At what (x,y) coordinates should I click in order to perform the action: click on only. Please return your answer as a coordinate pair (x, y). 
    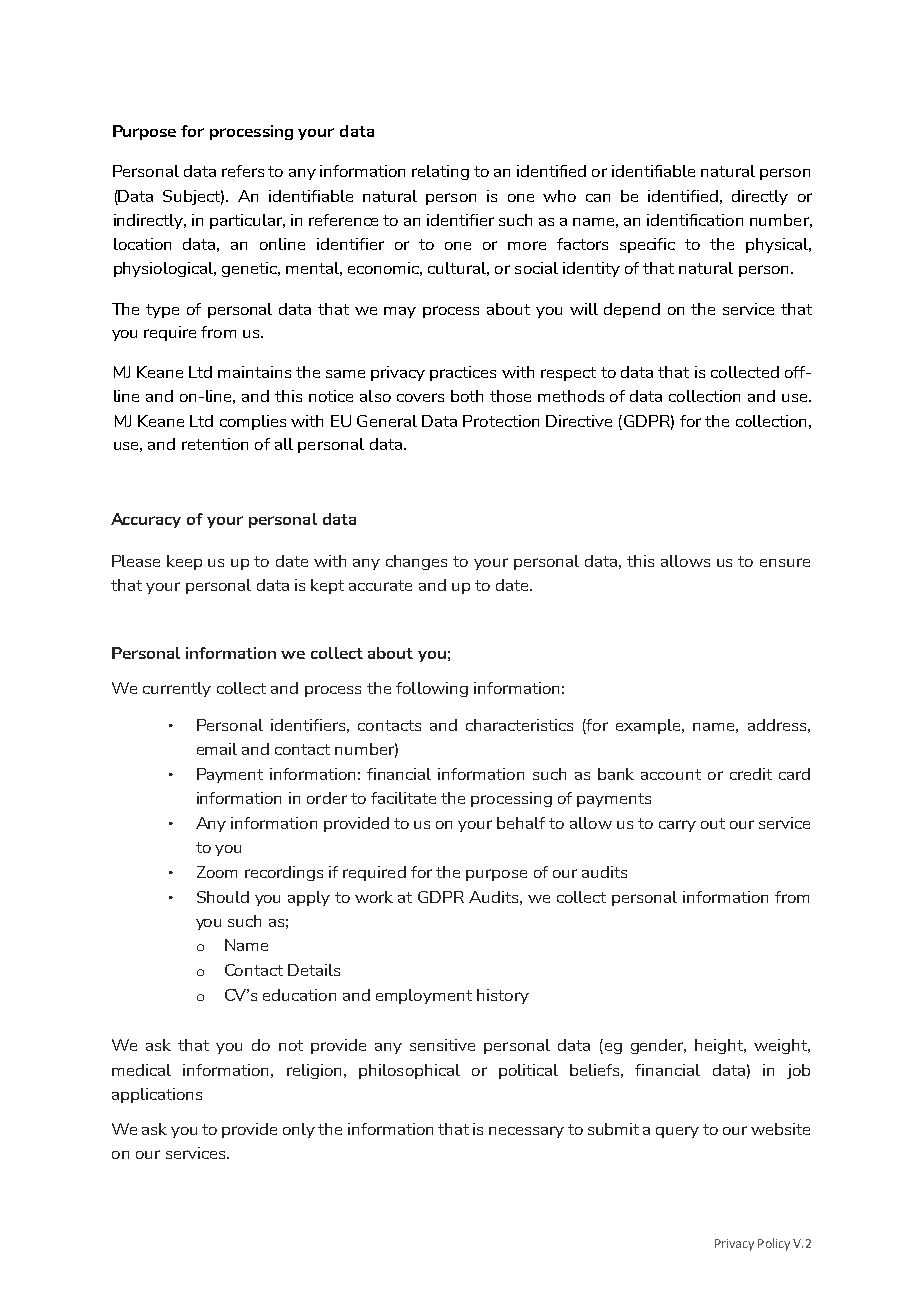
    Looking at the image, I should click on (299, 1130).
